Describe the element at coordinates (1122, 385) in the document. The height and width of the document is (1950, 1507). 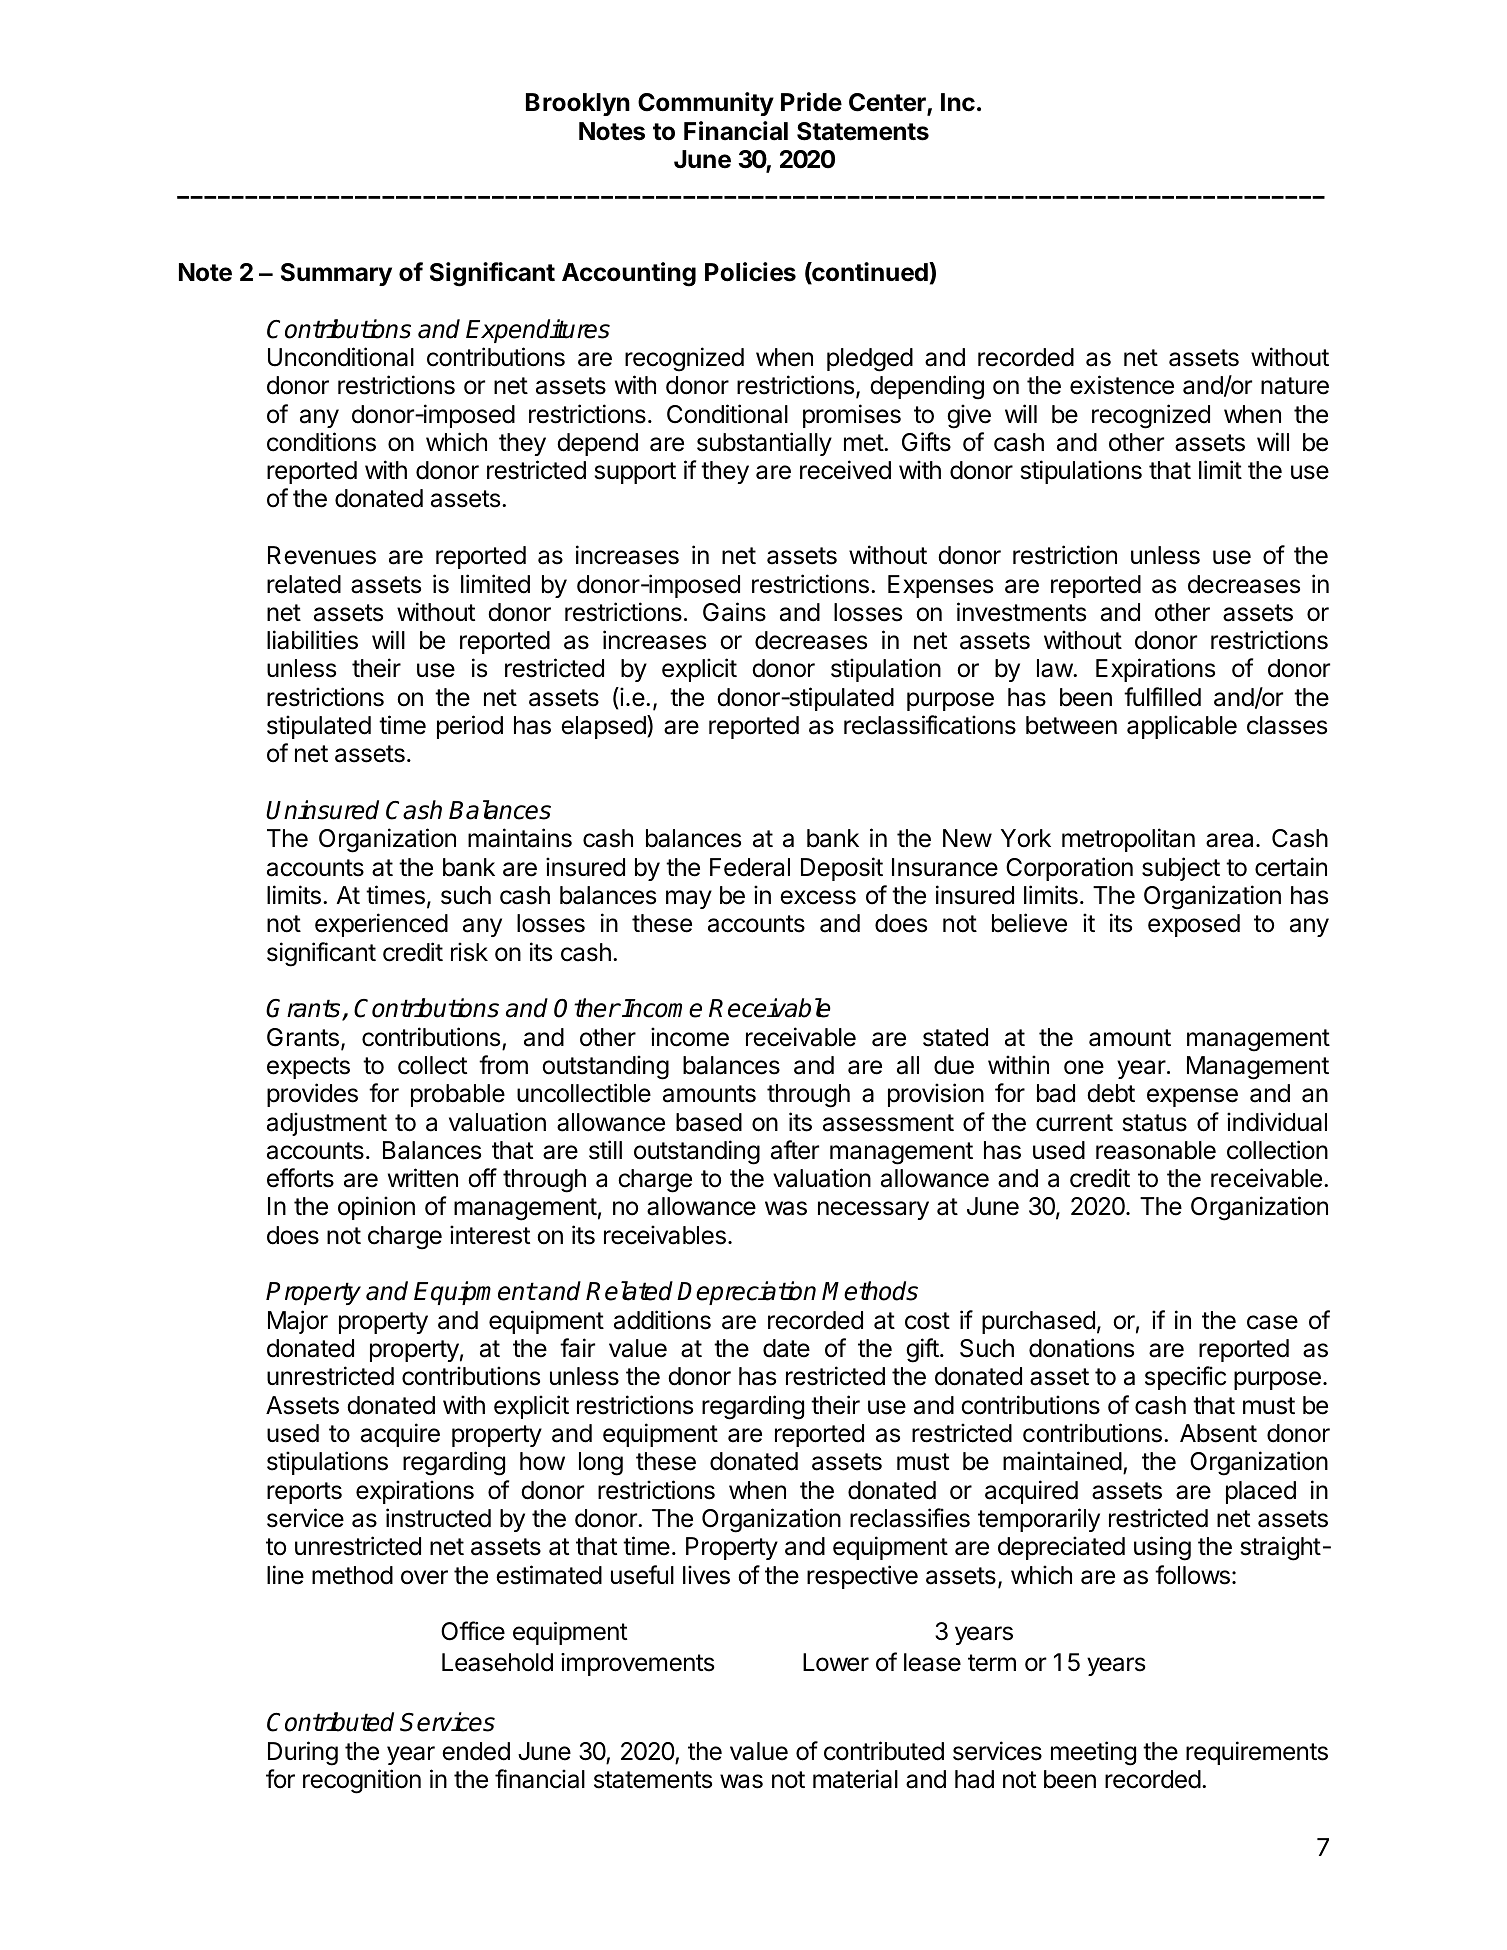
I see `existence` at that location.
